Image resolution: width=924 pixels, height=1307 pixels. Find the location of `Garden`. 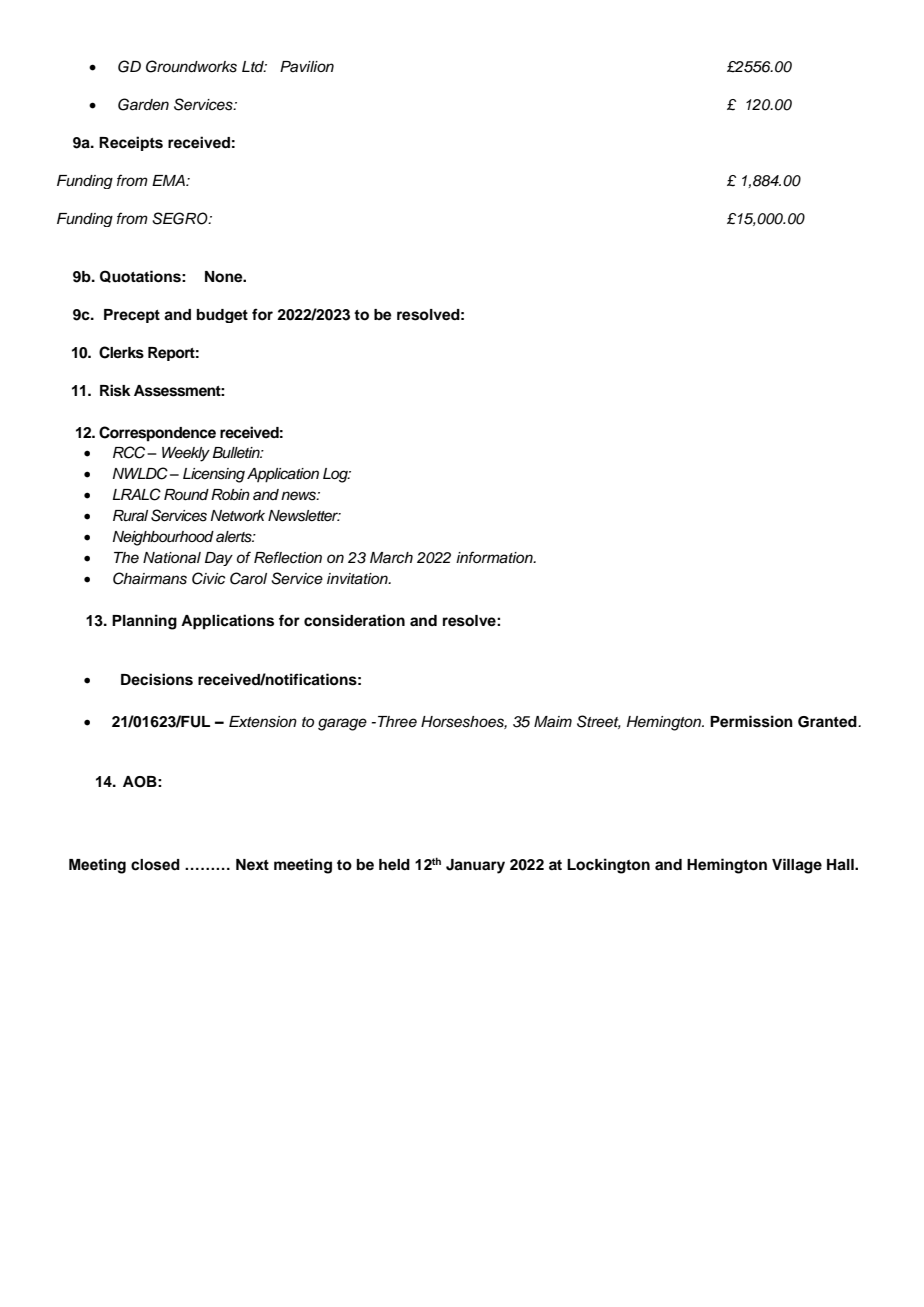

Garden is located at coordinates (143, 104).
